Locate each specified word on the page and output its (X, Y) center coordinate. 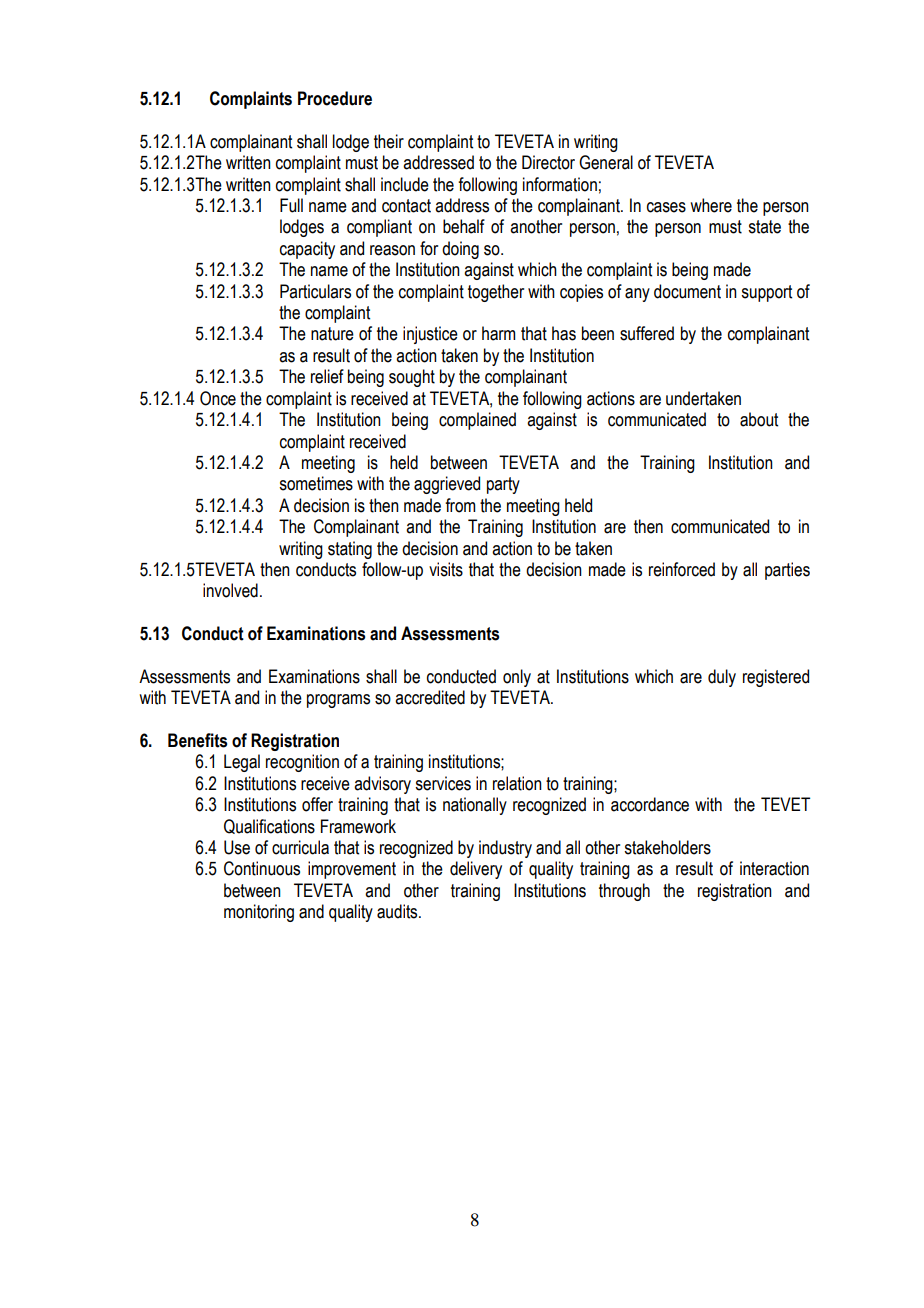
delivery (476, 870)
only (517, 678)
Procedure (335, 98)
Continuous (262, 868)
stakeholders (667, 847)
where (711, 205)
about (759, 419)
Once (218, 398)
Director (548, 162)
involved (230, 590)
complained (477, 421)
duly (722, 678)
